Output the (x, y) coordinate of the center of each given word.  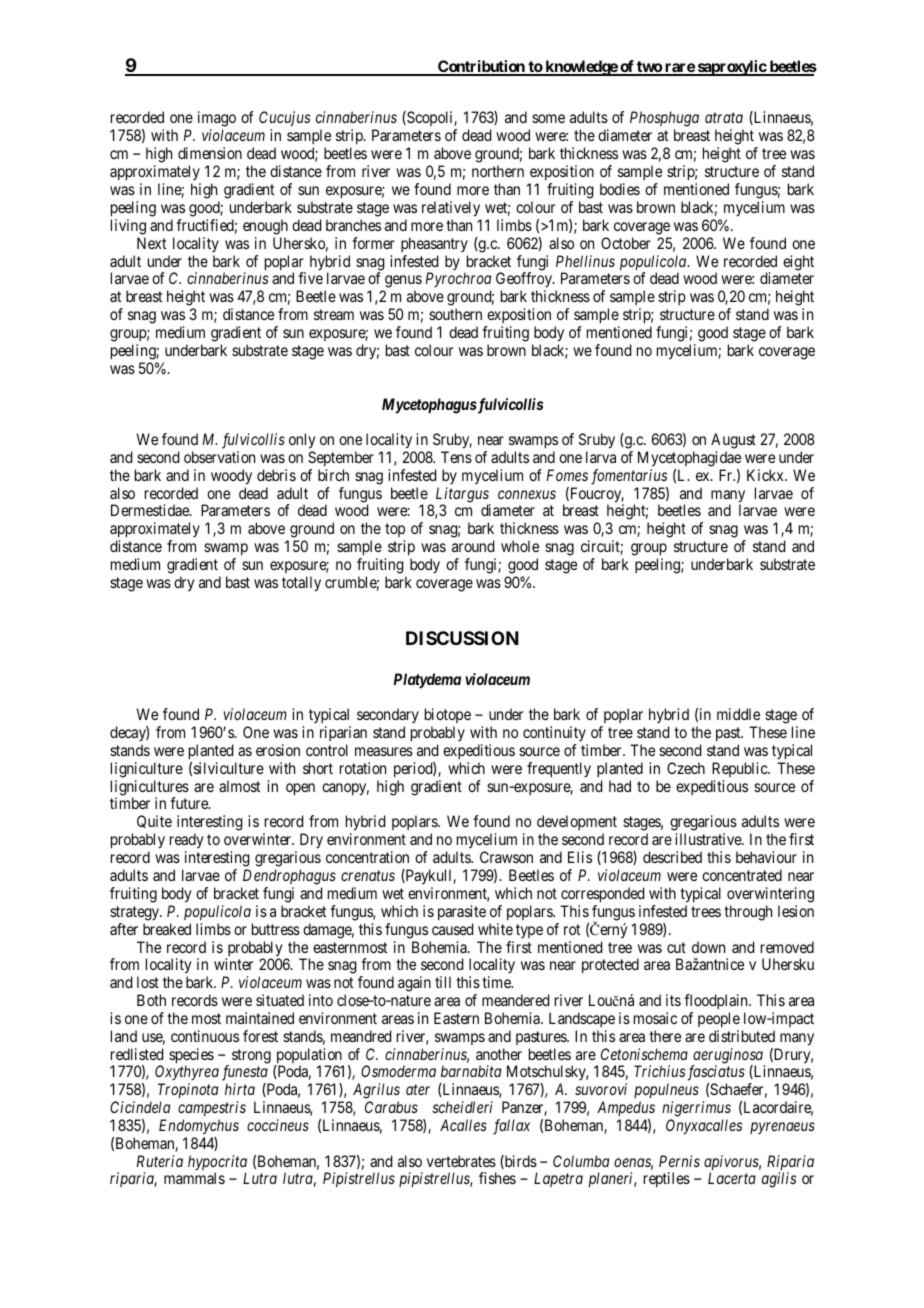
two (649, 68)
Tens (456, 457)
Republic (740, 769)
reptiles (667, 1179)
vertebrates (461, 1161)
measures (384, 751)
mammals (194, 1178)
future (190, 803)
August (733, 442)
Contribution (481, 67)
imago (217, 120)
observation (219, 457)
